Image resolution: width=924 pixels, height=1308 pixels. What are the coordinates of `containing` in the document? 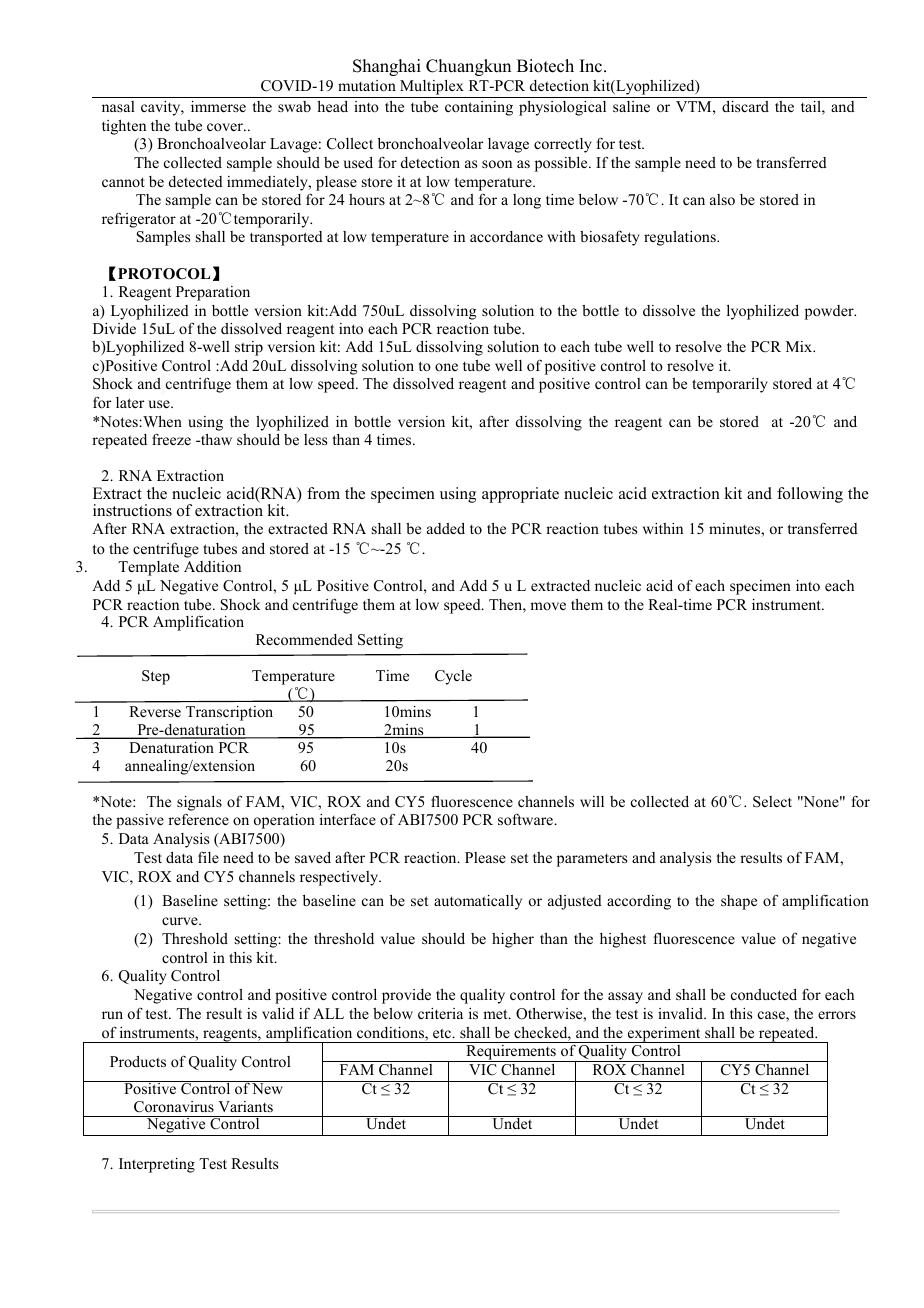 It's located at (479, 108).
